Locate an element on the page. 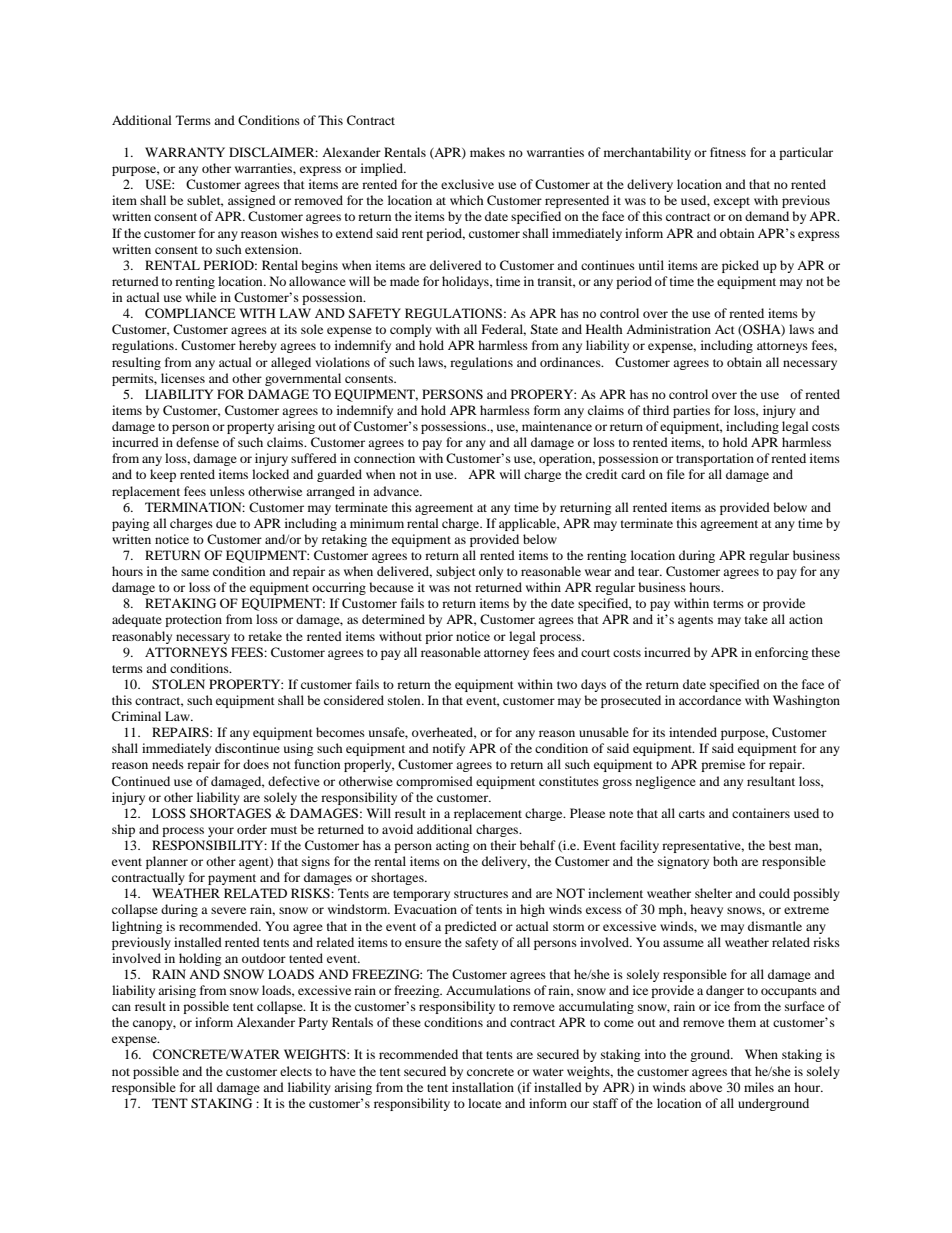  exclusive is located at coordinates (467, 184).
